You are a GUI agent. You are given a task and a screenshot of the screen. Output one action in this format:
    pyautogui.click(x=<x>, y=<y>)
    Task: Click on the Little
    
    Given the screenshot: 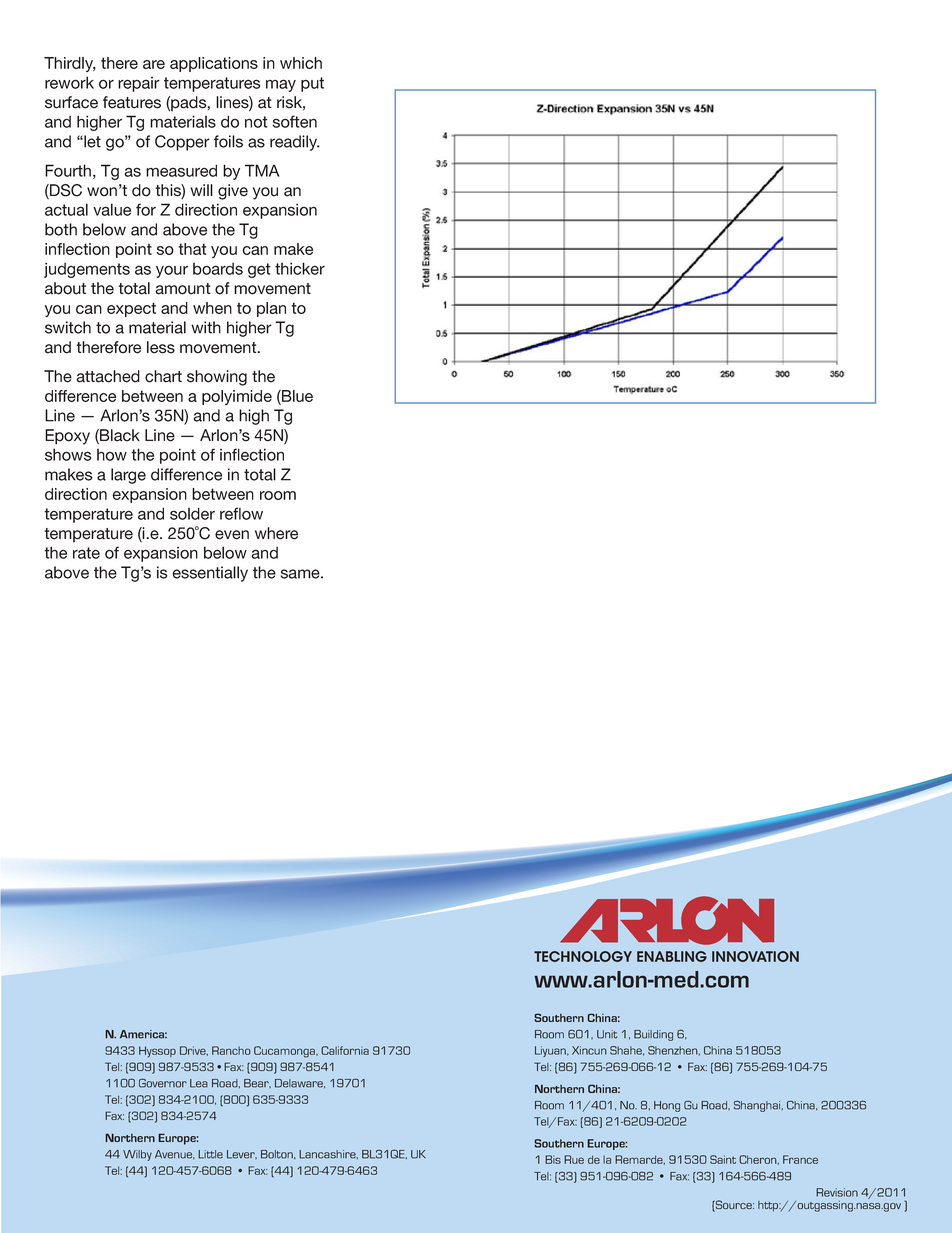 What is the action you would take?
    pyautogui.click(x=210, y=1154)
